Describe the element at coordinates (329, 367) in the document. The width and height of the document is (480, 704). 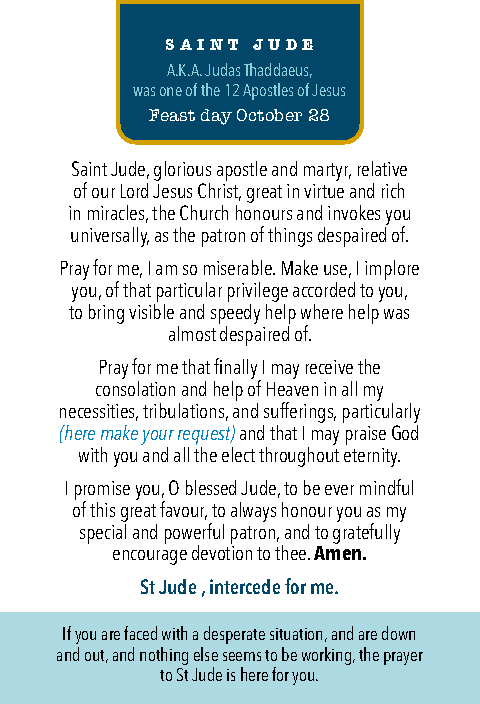
I see `receive` at that location.
